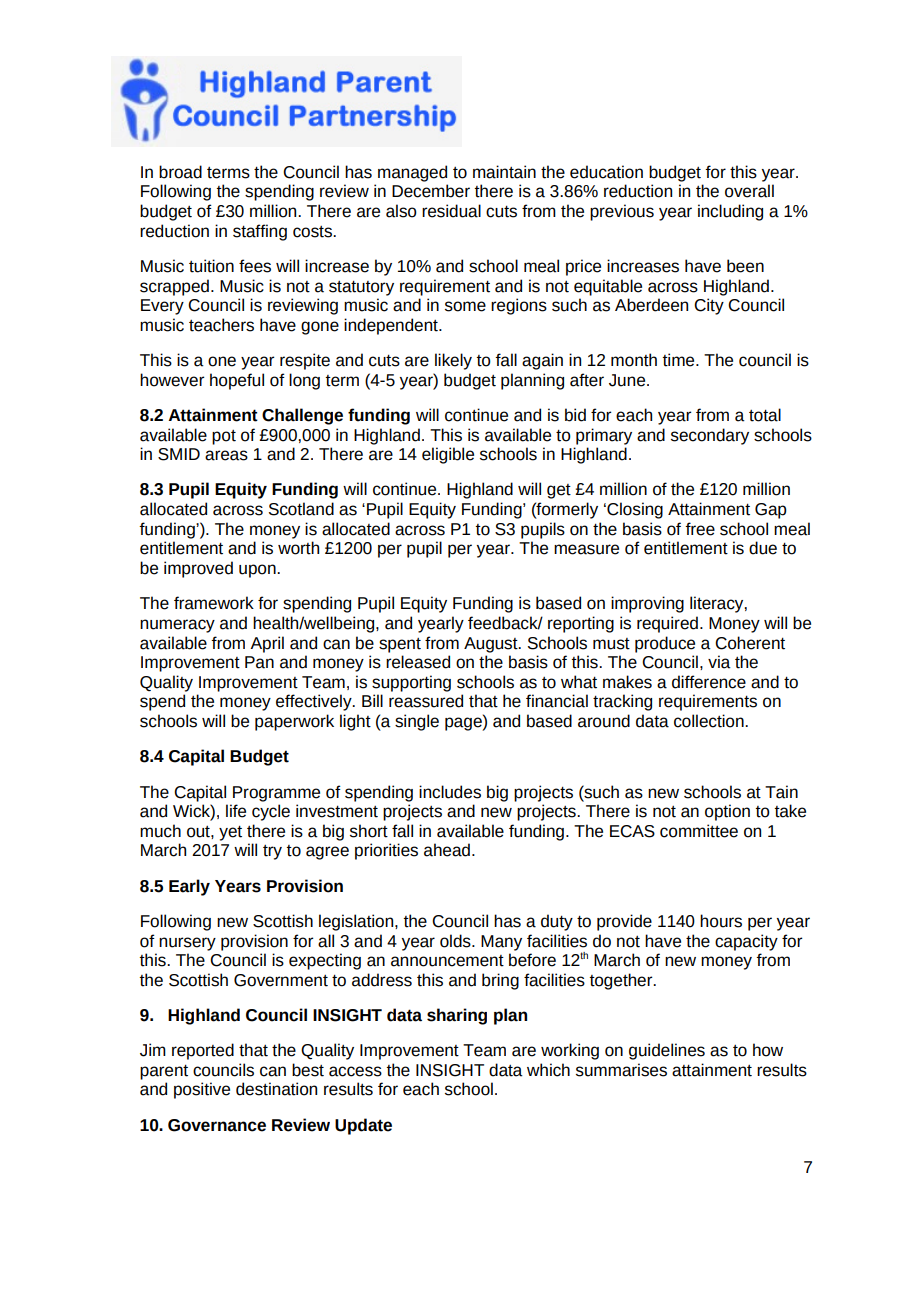 This screenshot has height=1308, width=924. What do you see at coordinates (492, 645) in the screenshot?
I see `August` at bounding box center [492, 645].
